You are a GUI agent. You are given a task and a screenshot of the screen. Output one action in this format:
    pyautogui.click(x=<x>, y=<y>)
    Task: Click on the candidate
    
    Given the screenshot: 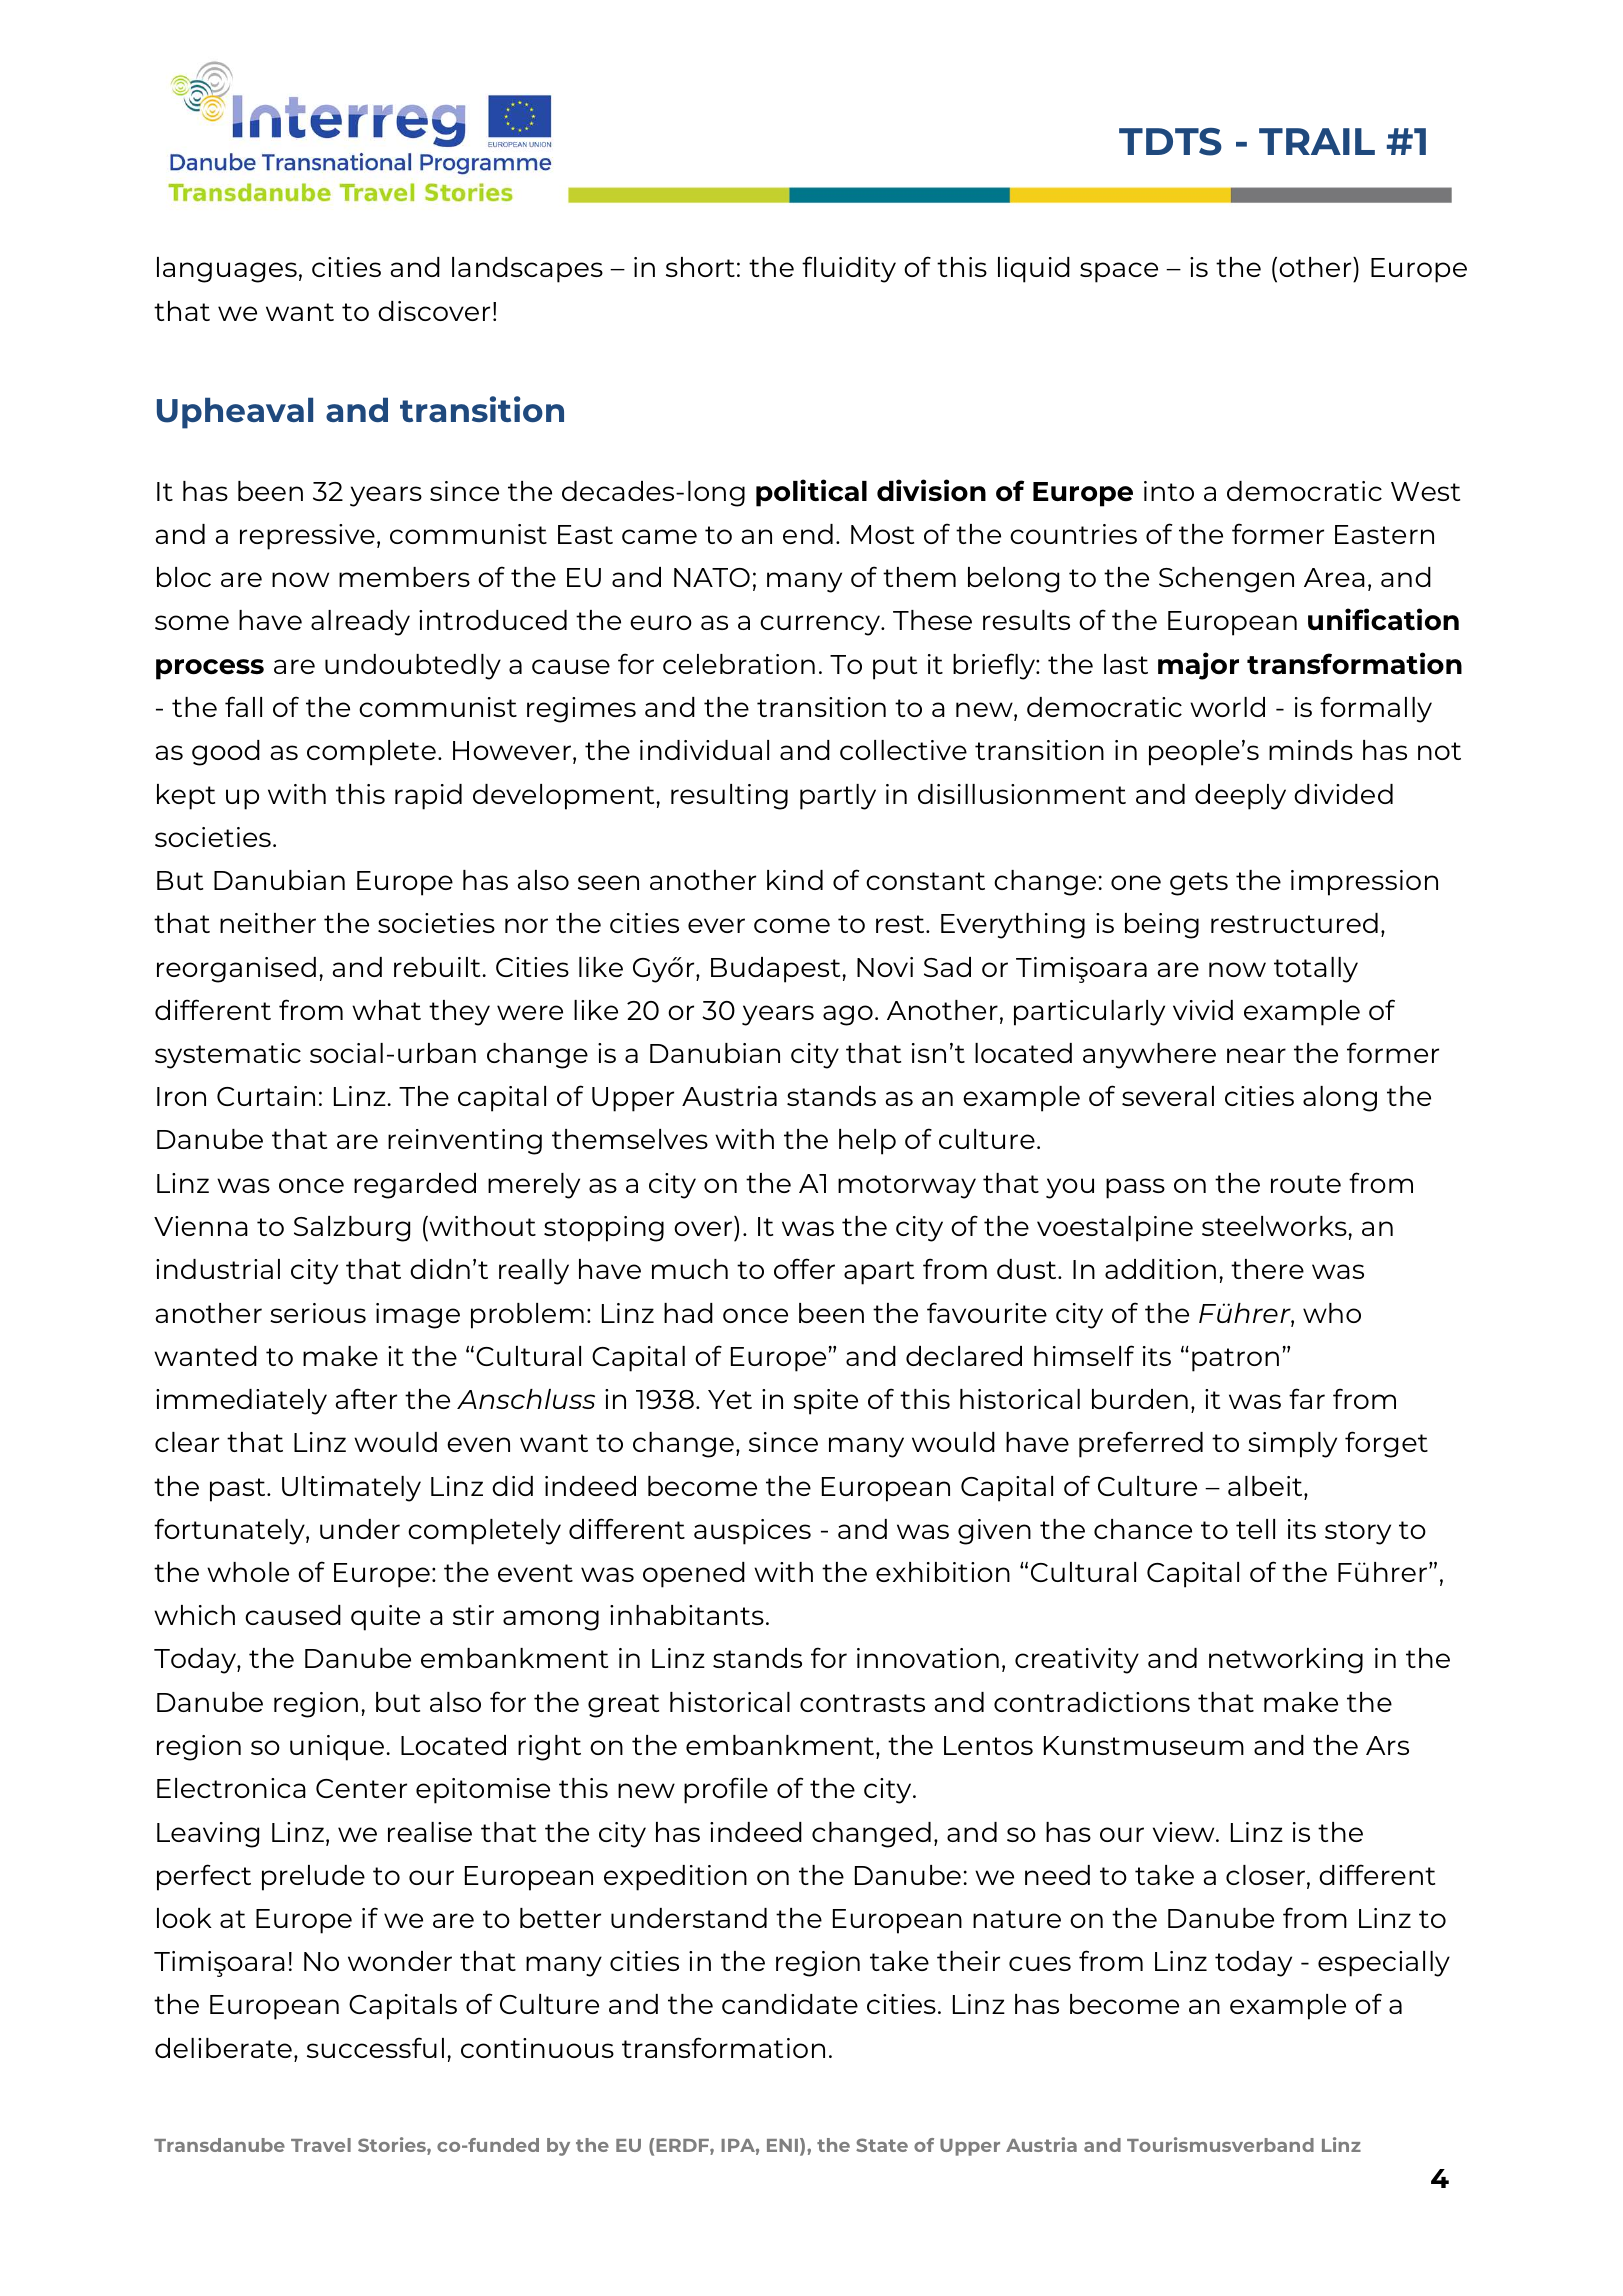 What is the action you would take?
    pyautogui.click(x=790, y=2004)
